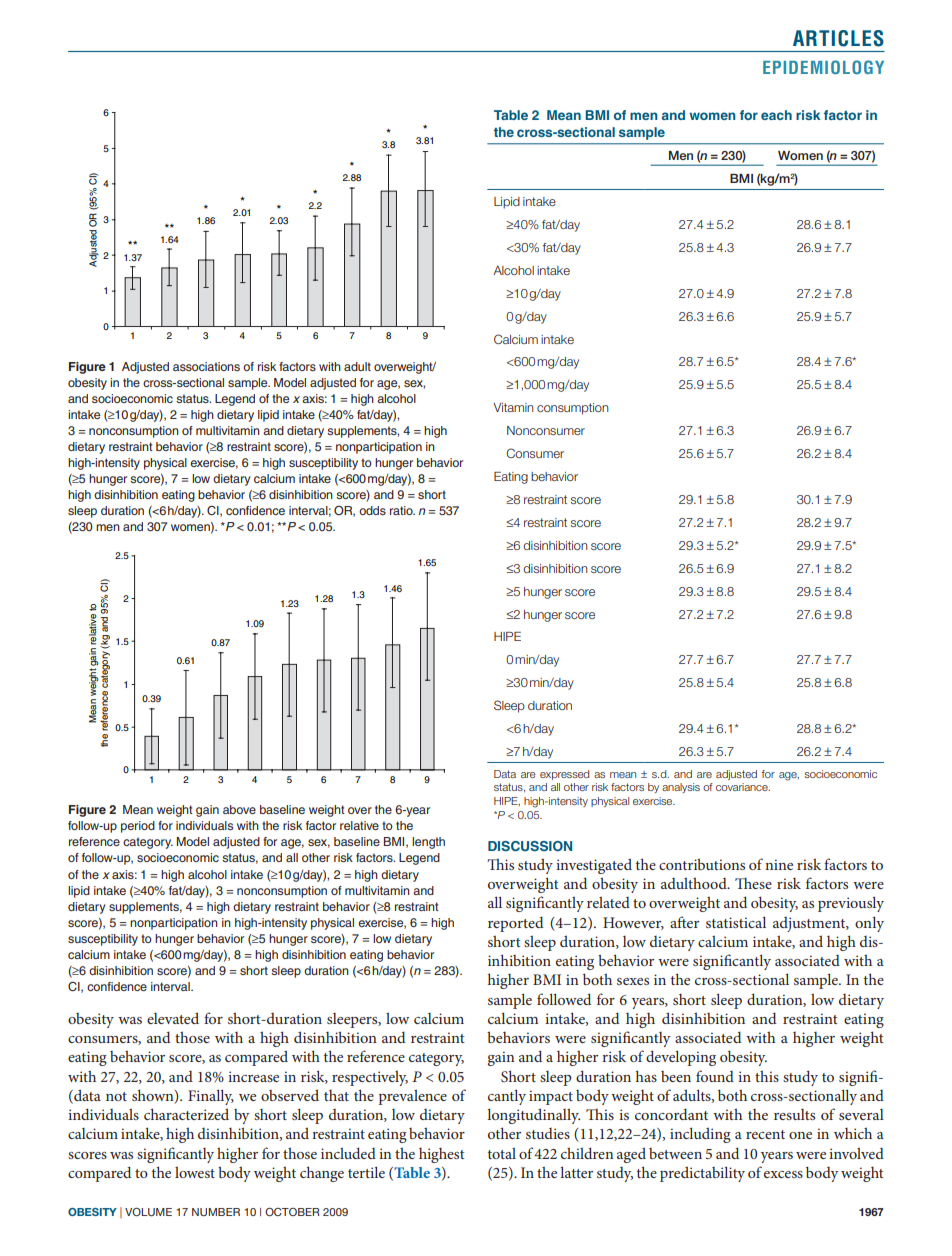  Describe the element at coordinates (502, 1153) in the page. I see `total` at that location.
